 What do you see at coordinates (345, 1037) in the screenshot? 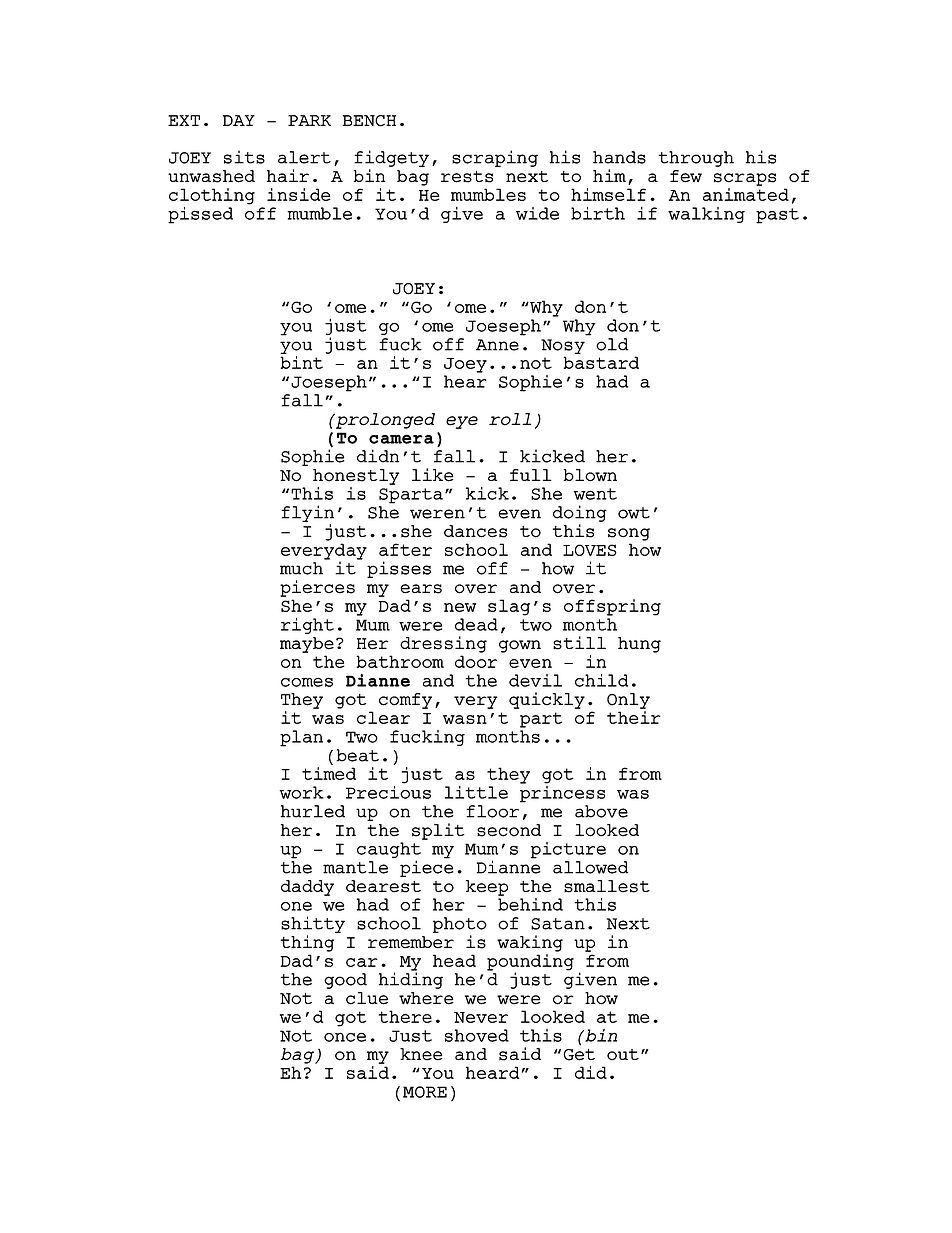
I see `once` at bounding box center [345, 1037].
